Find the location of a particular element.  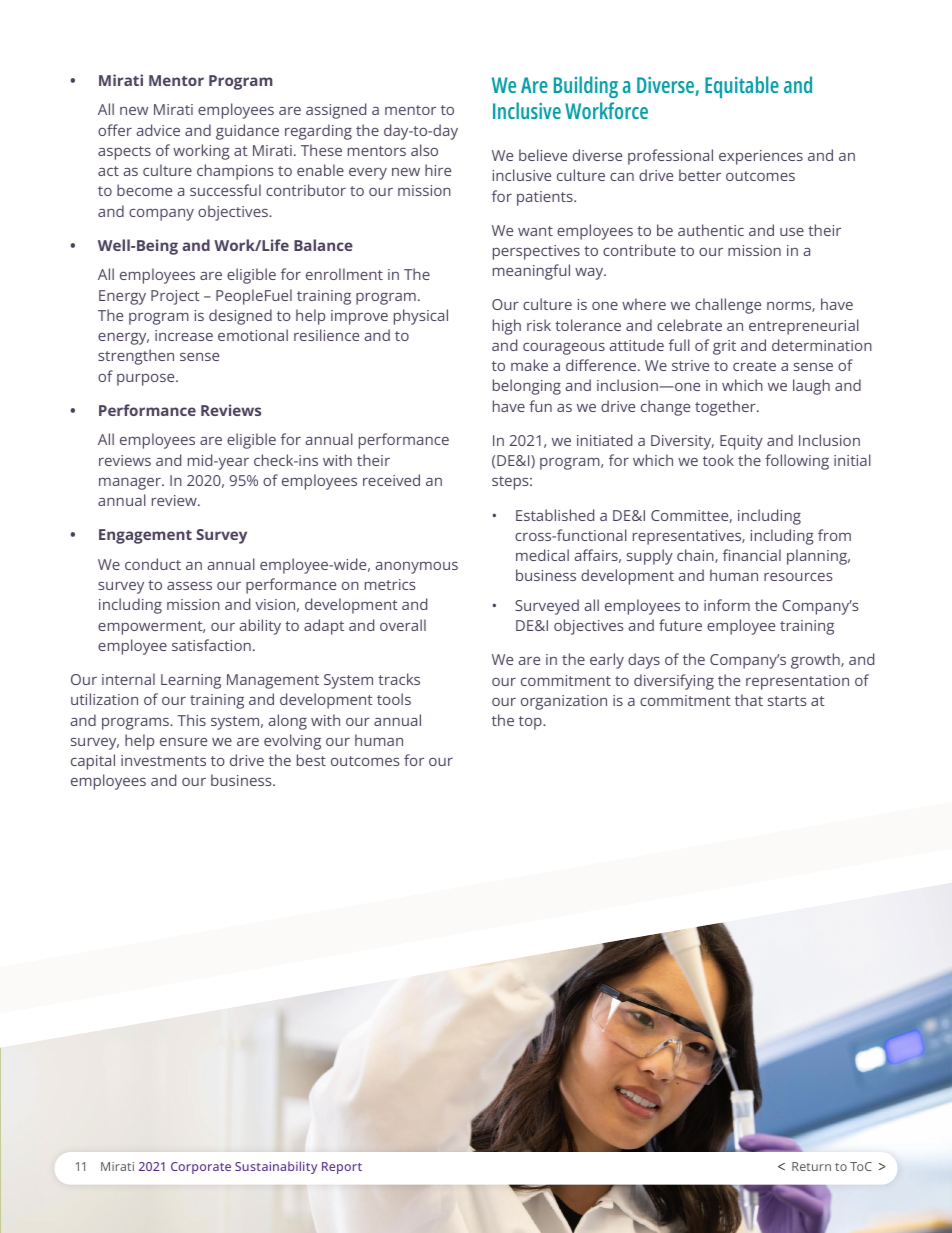

Equity is located at coordinates (741, 442).
